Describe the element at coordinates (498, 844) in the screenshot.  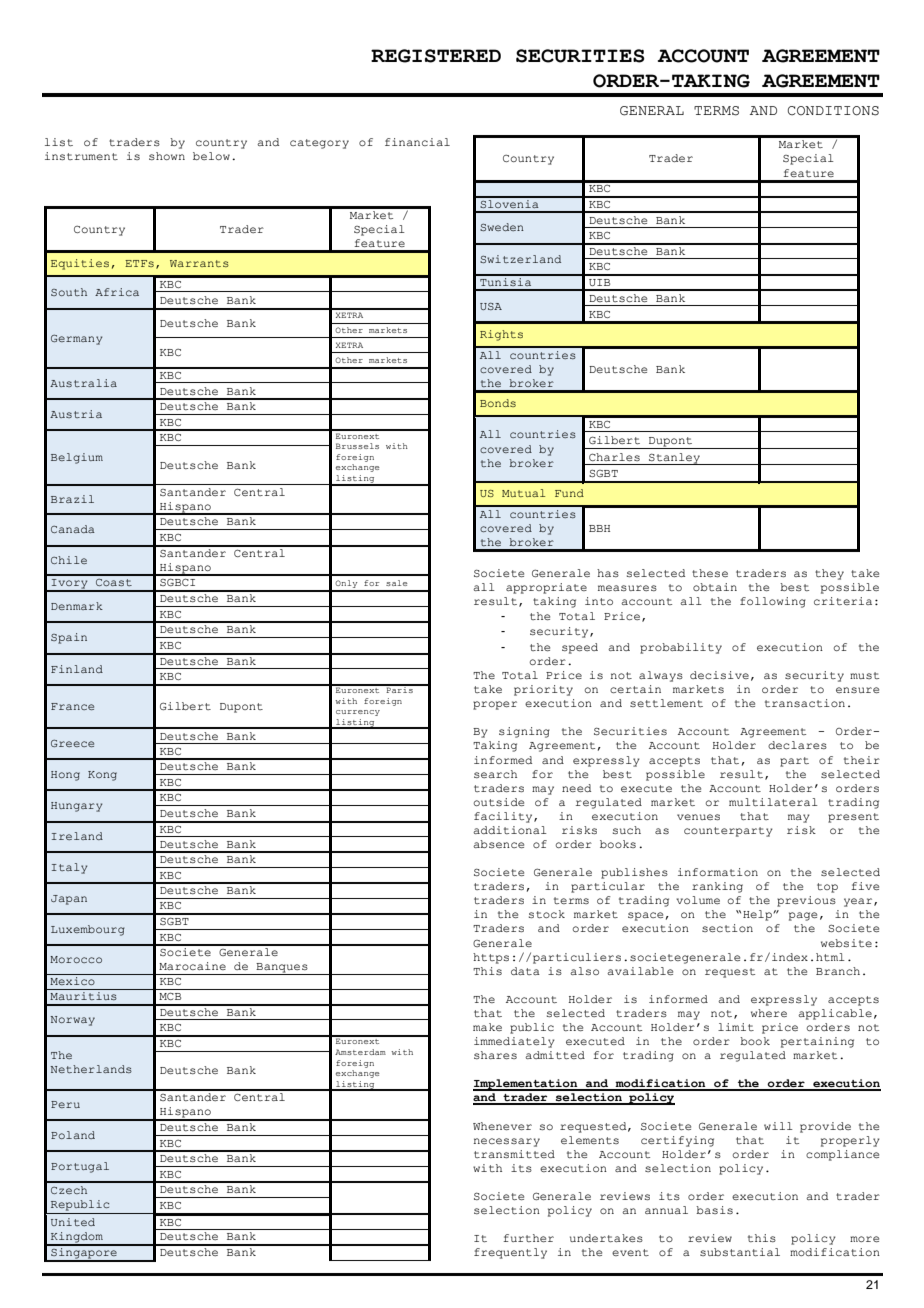
I see `absence` at that location.
